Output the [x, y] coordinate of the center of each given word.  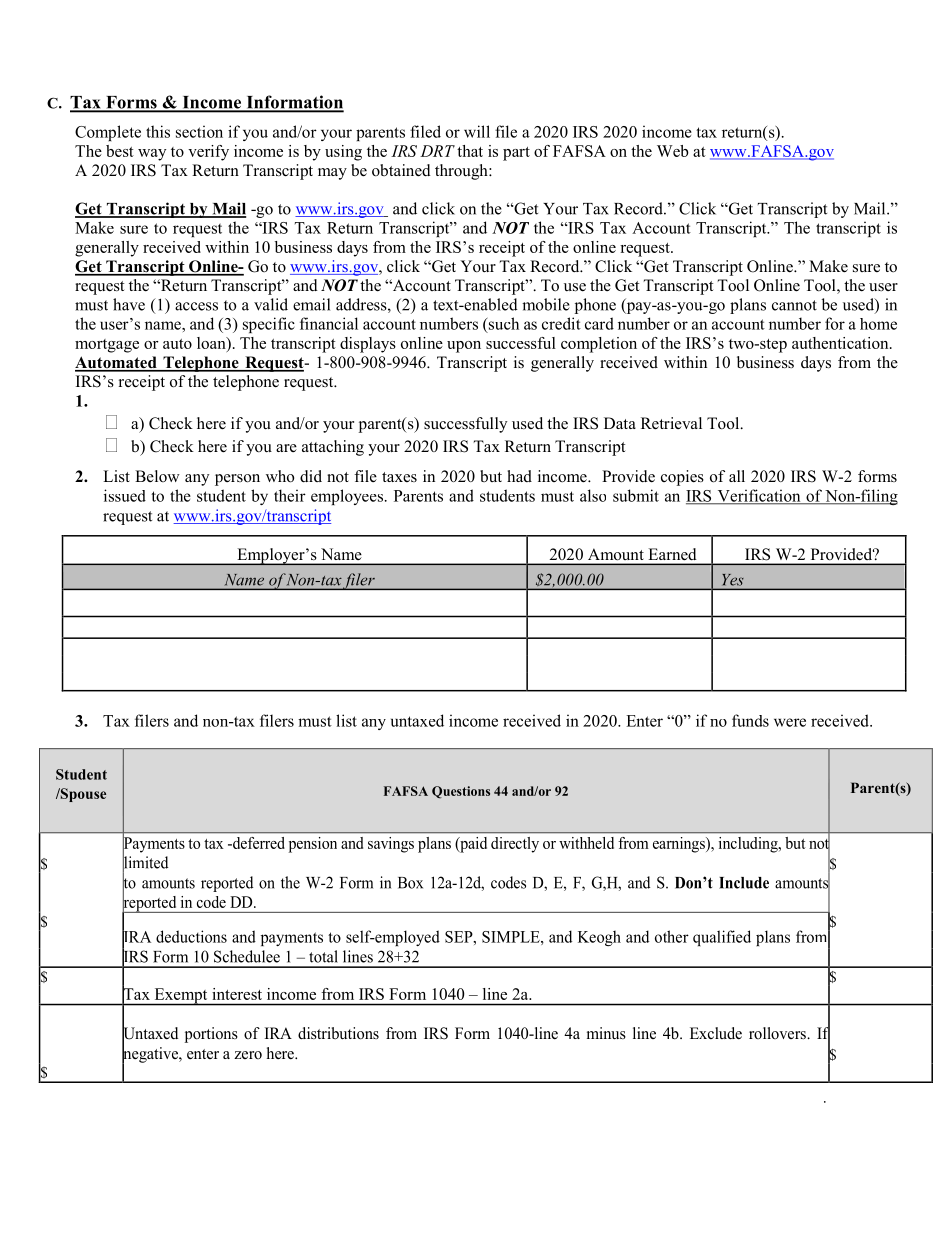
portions [211, 1035]
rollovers [778, 1033]
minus [606, 1033]
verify [208, 153]
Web [673, 151]
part [516, 154]
